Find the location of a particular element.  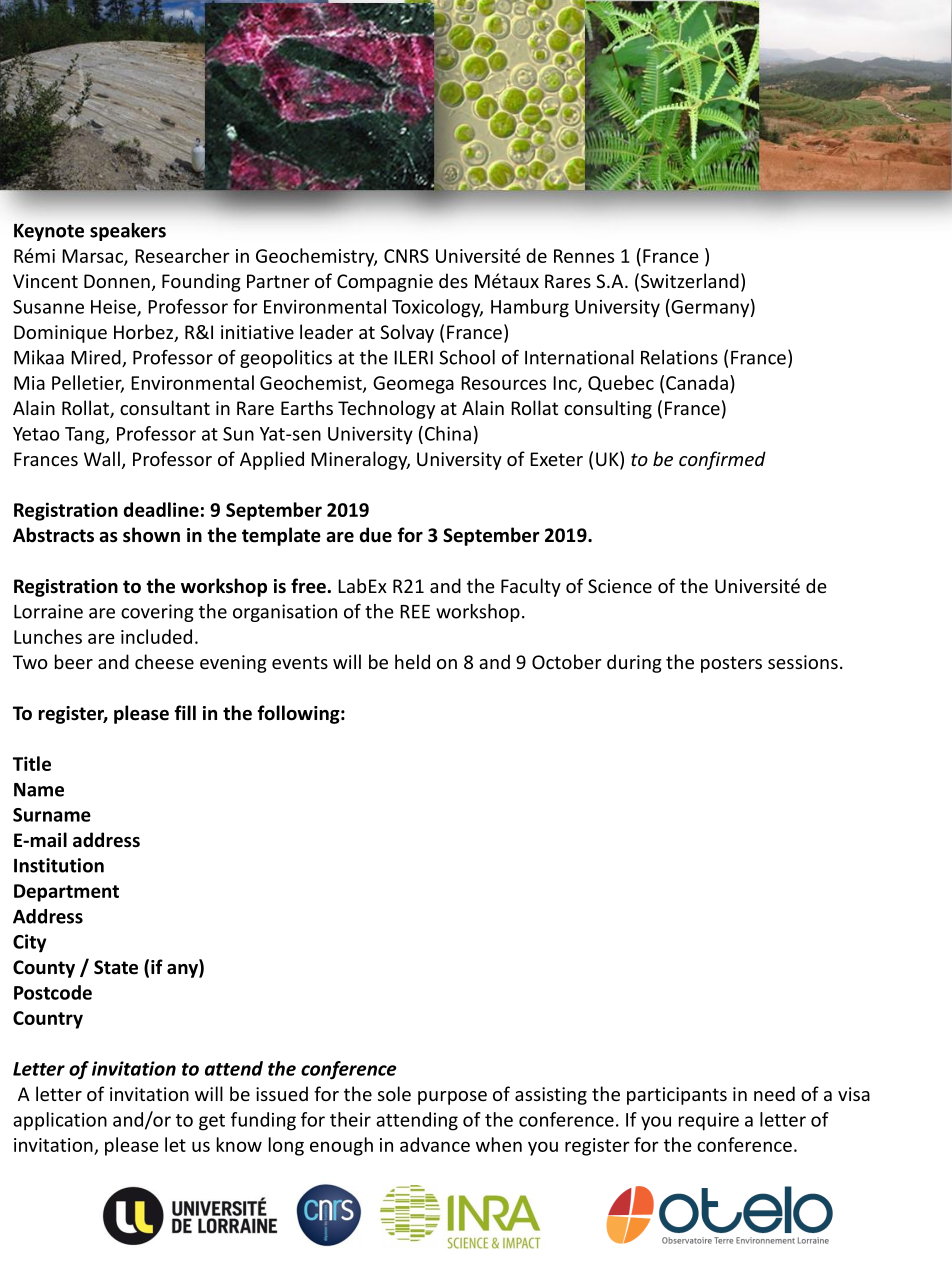

CNRS is located at coordinates (406, 256).
